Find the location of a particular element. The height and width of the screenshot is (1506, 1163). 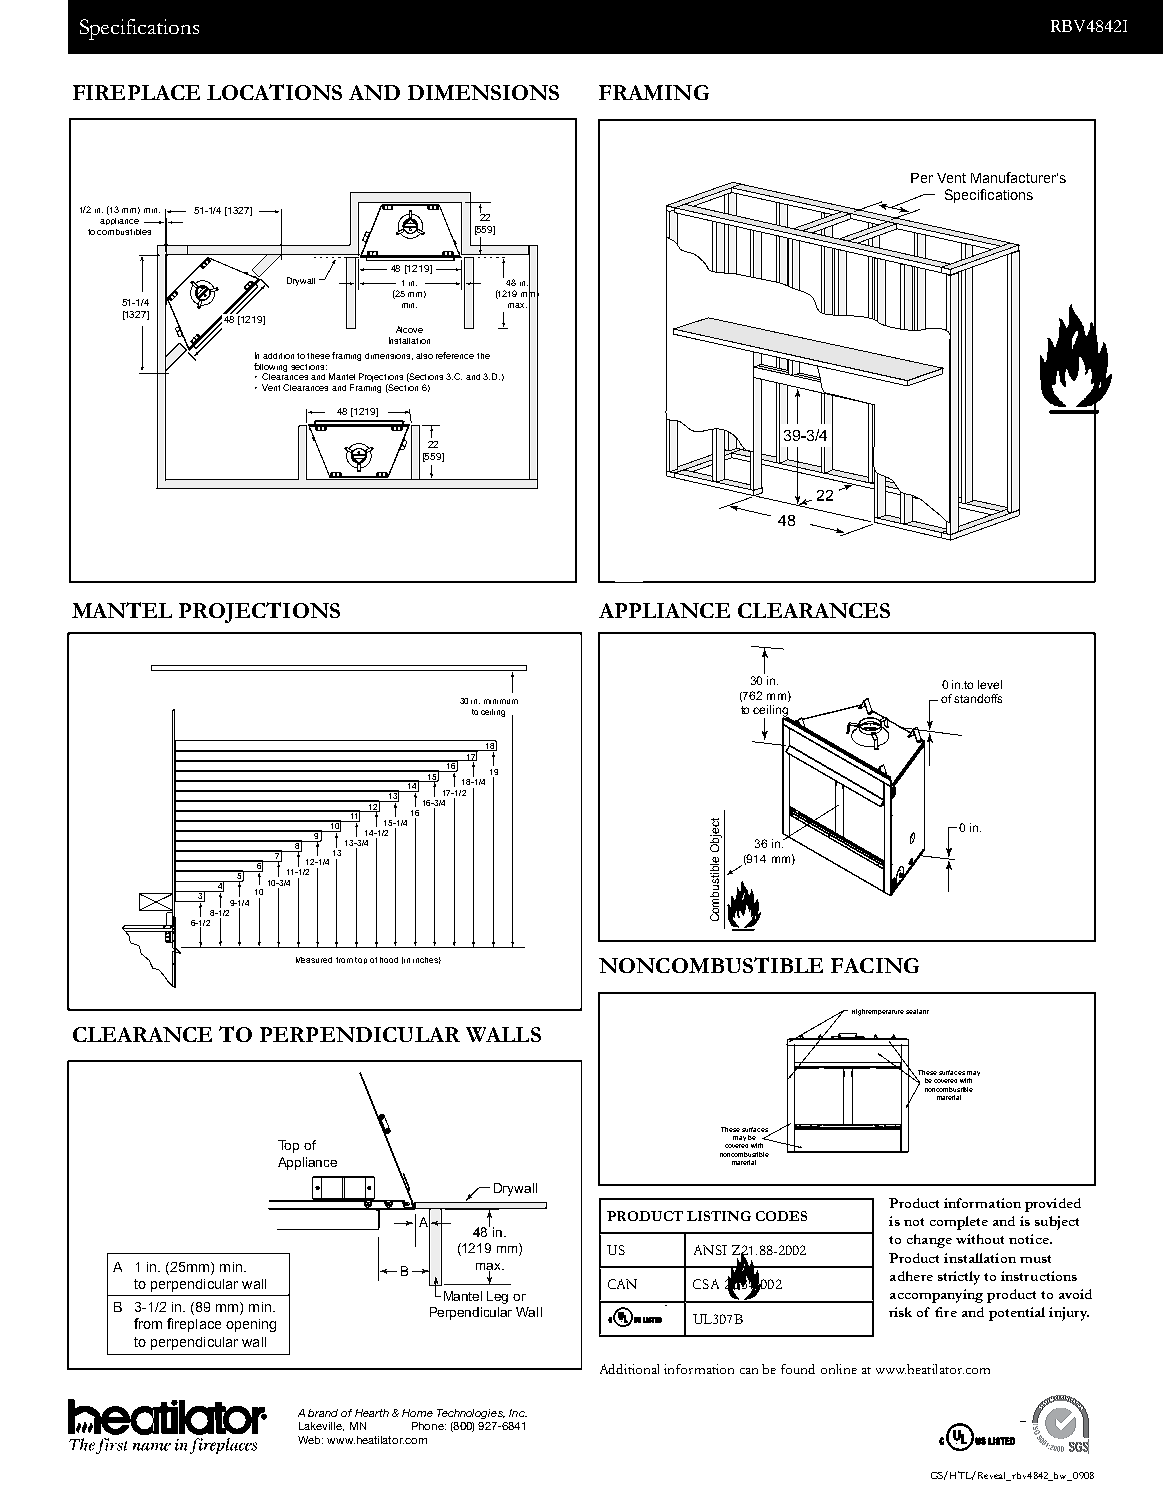

potential is located at coordinates (1017, 1314).
